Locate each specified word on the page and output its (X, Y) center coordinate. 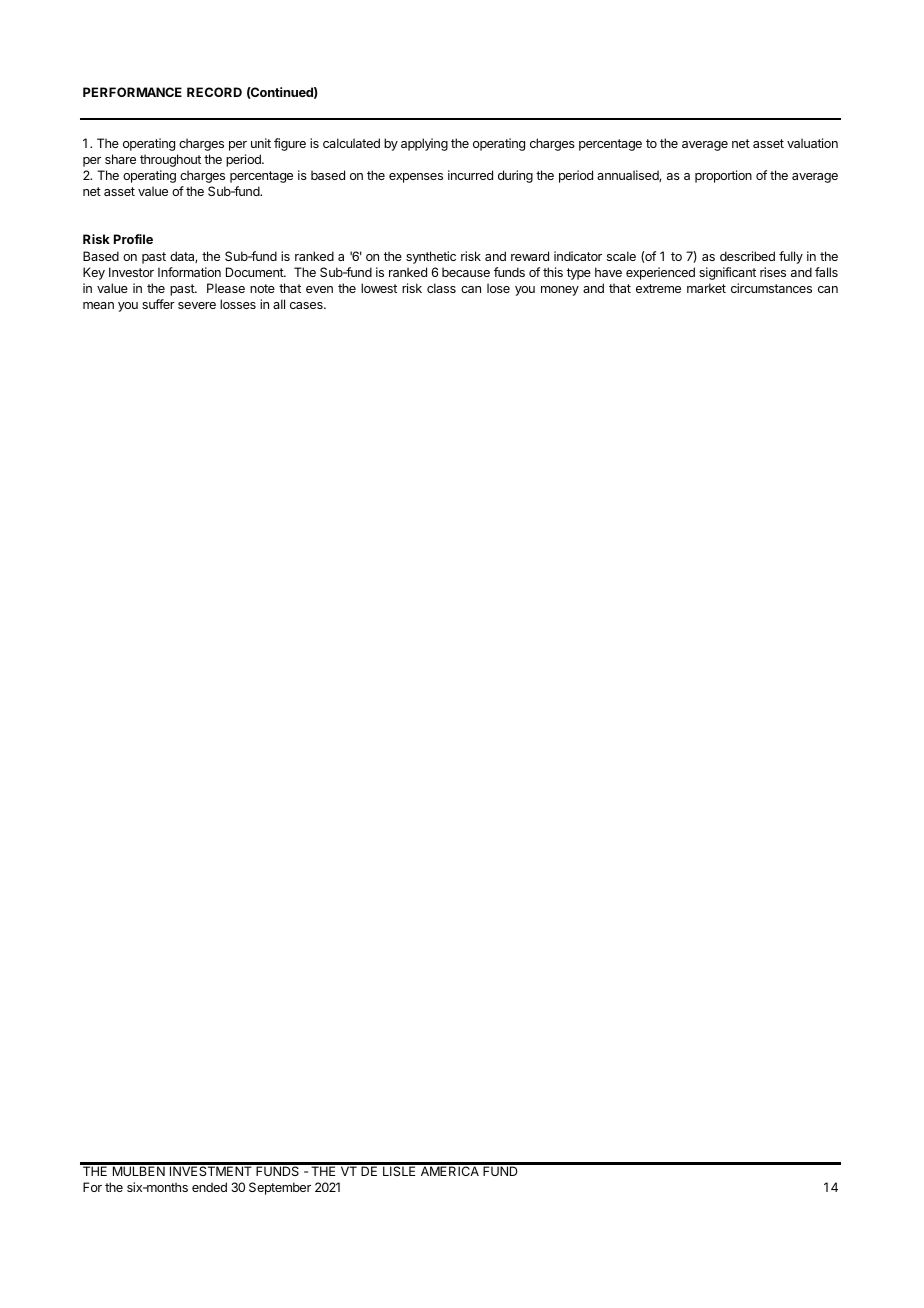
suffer (158, 304)
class (441, 288)
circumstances (771, 288)
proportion (723, 176)
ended (209, 1187)
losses (238, 304)
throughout (170, 160)
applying (424, 144)
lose (498, 288)
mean (98, 305)
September (280, 1188)
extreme (658, 288)
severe (197, 305)
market (706, 288)
